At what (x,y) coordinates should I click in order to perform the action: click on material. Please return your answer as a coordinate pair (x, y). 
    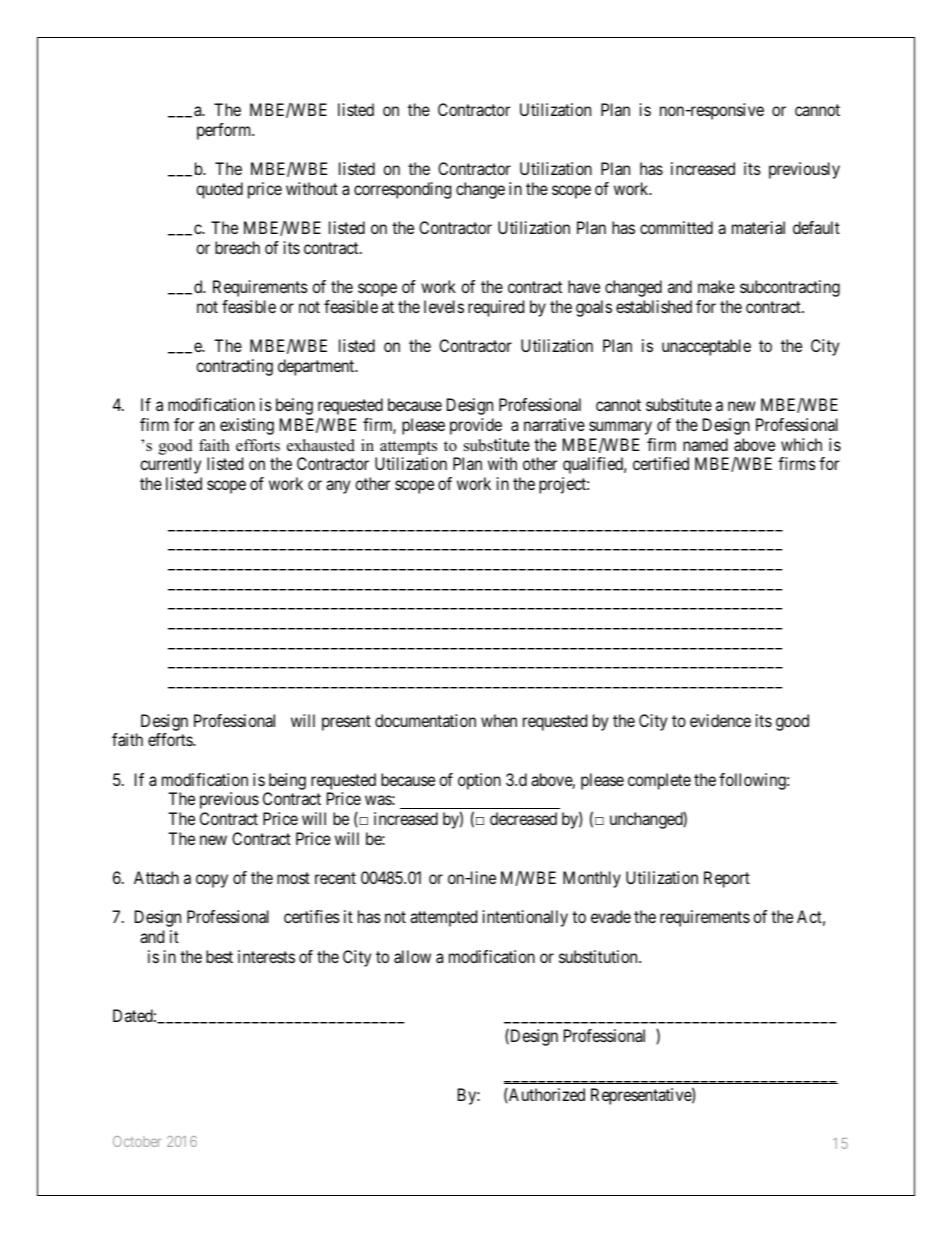
    Looking at the image, I should click on (758, 227).
